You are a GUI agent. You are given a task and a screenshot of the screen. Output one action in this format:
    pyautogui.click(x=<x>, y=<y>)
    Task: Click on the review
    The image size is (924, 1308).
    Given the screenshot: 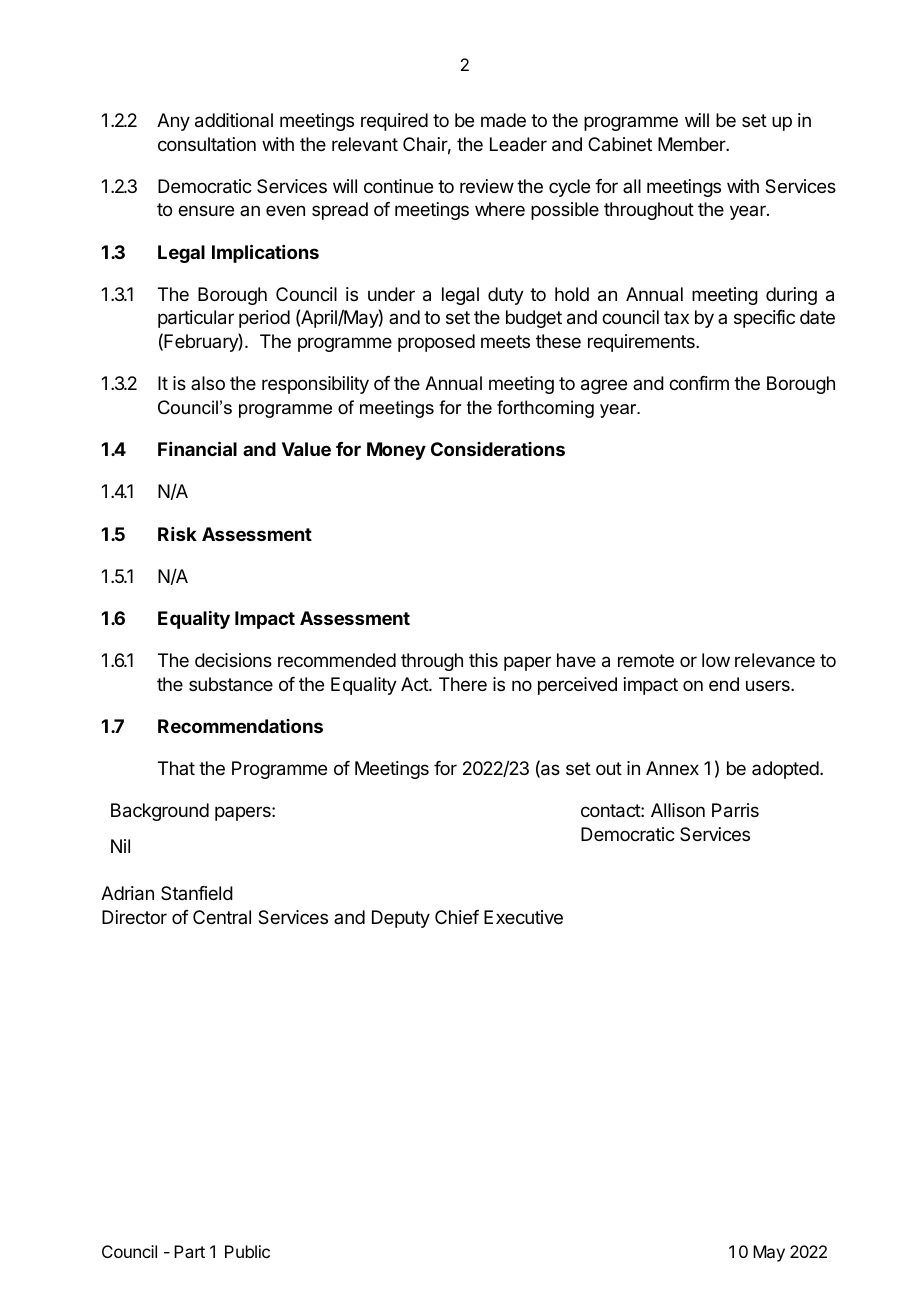 What is the action you would take?
    pyautogui.click(x=487, y=186)
